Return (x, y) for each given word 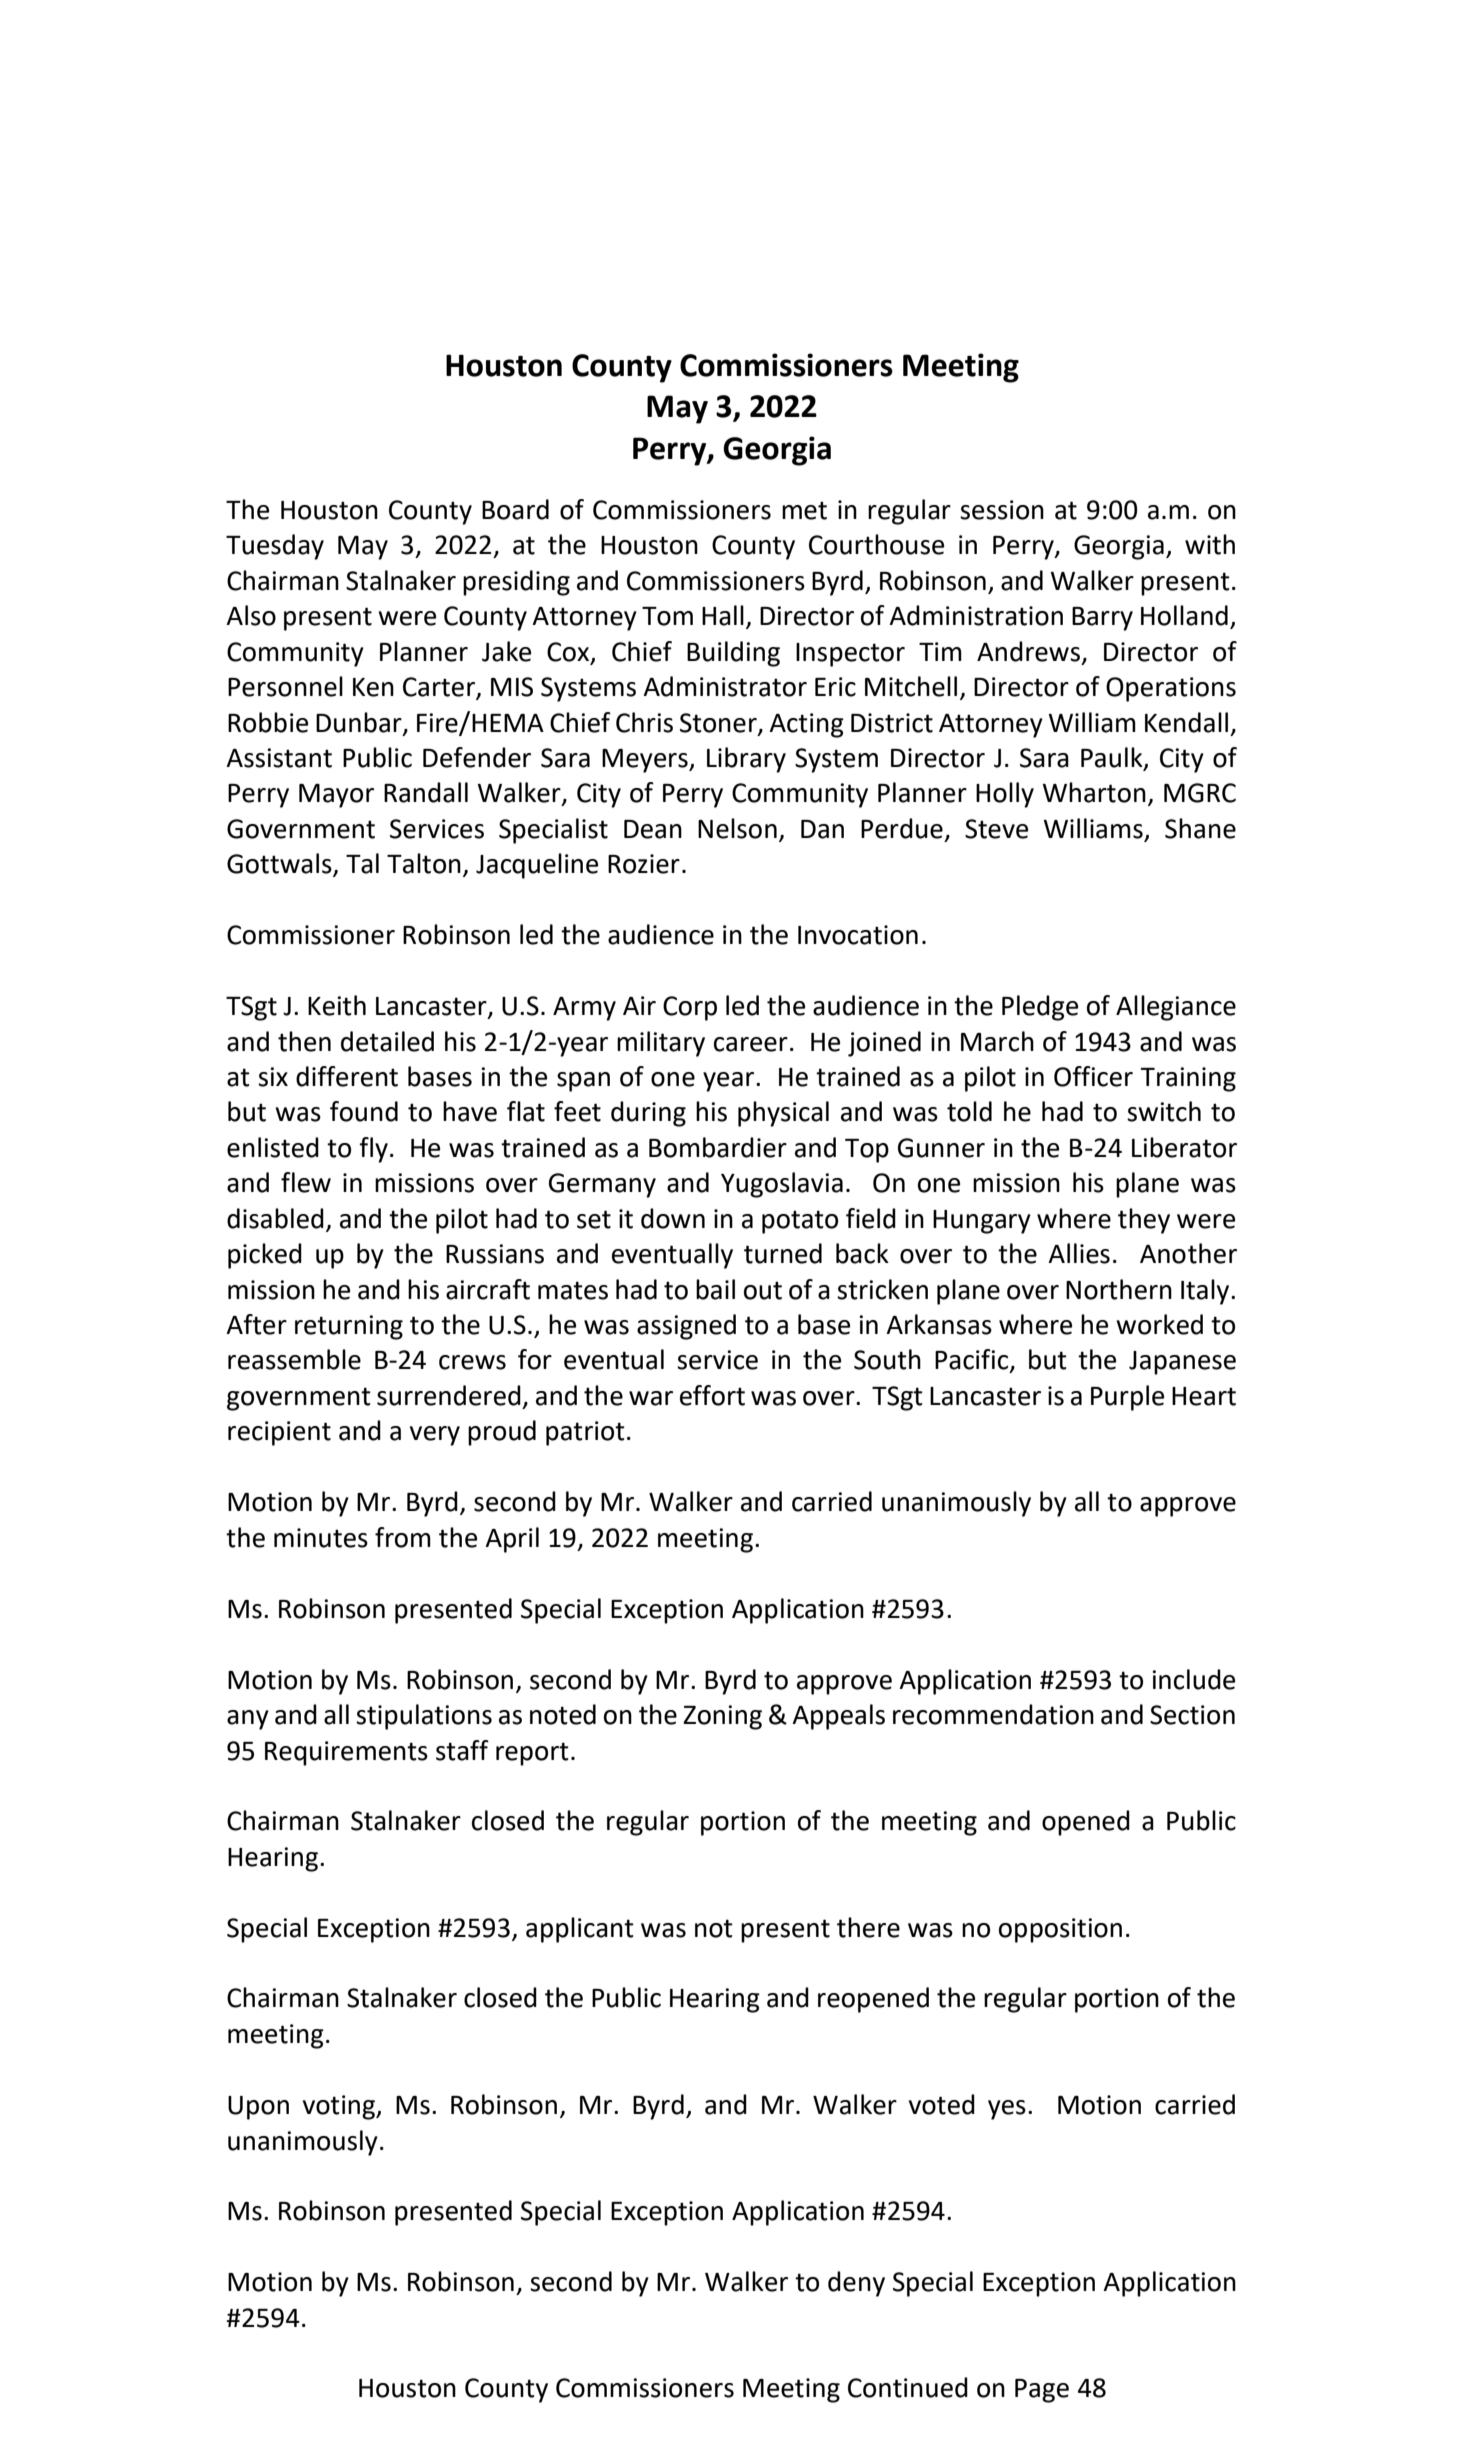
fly (373, 1150)
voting (340, 2107)
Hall (723, 615)
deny (856, 2284)
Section (1192, 1715)
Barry (1102, 619)
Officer (1093, 1076)
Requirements (346, 1753)
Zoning (722, 1717)
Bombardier (718, 1147)
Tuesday (275, 547)
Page (1042, 2391)
